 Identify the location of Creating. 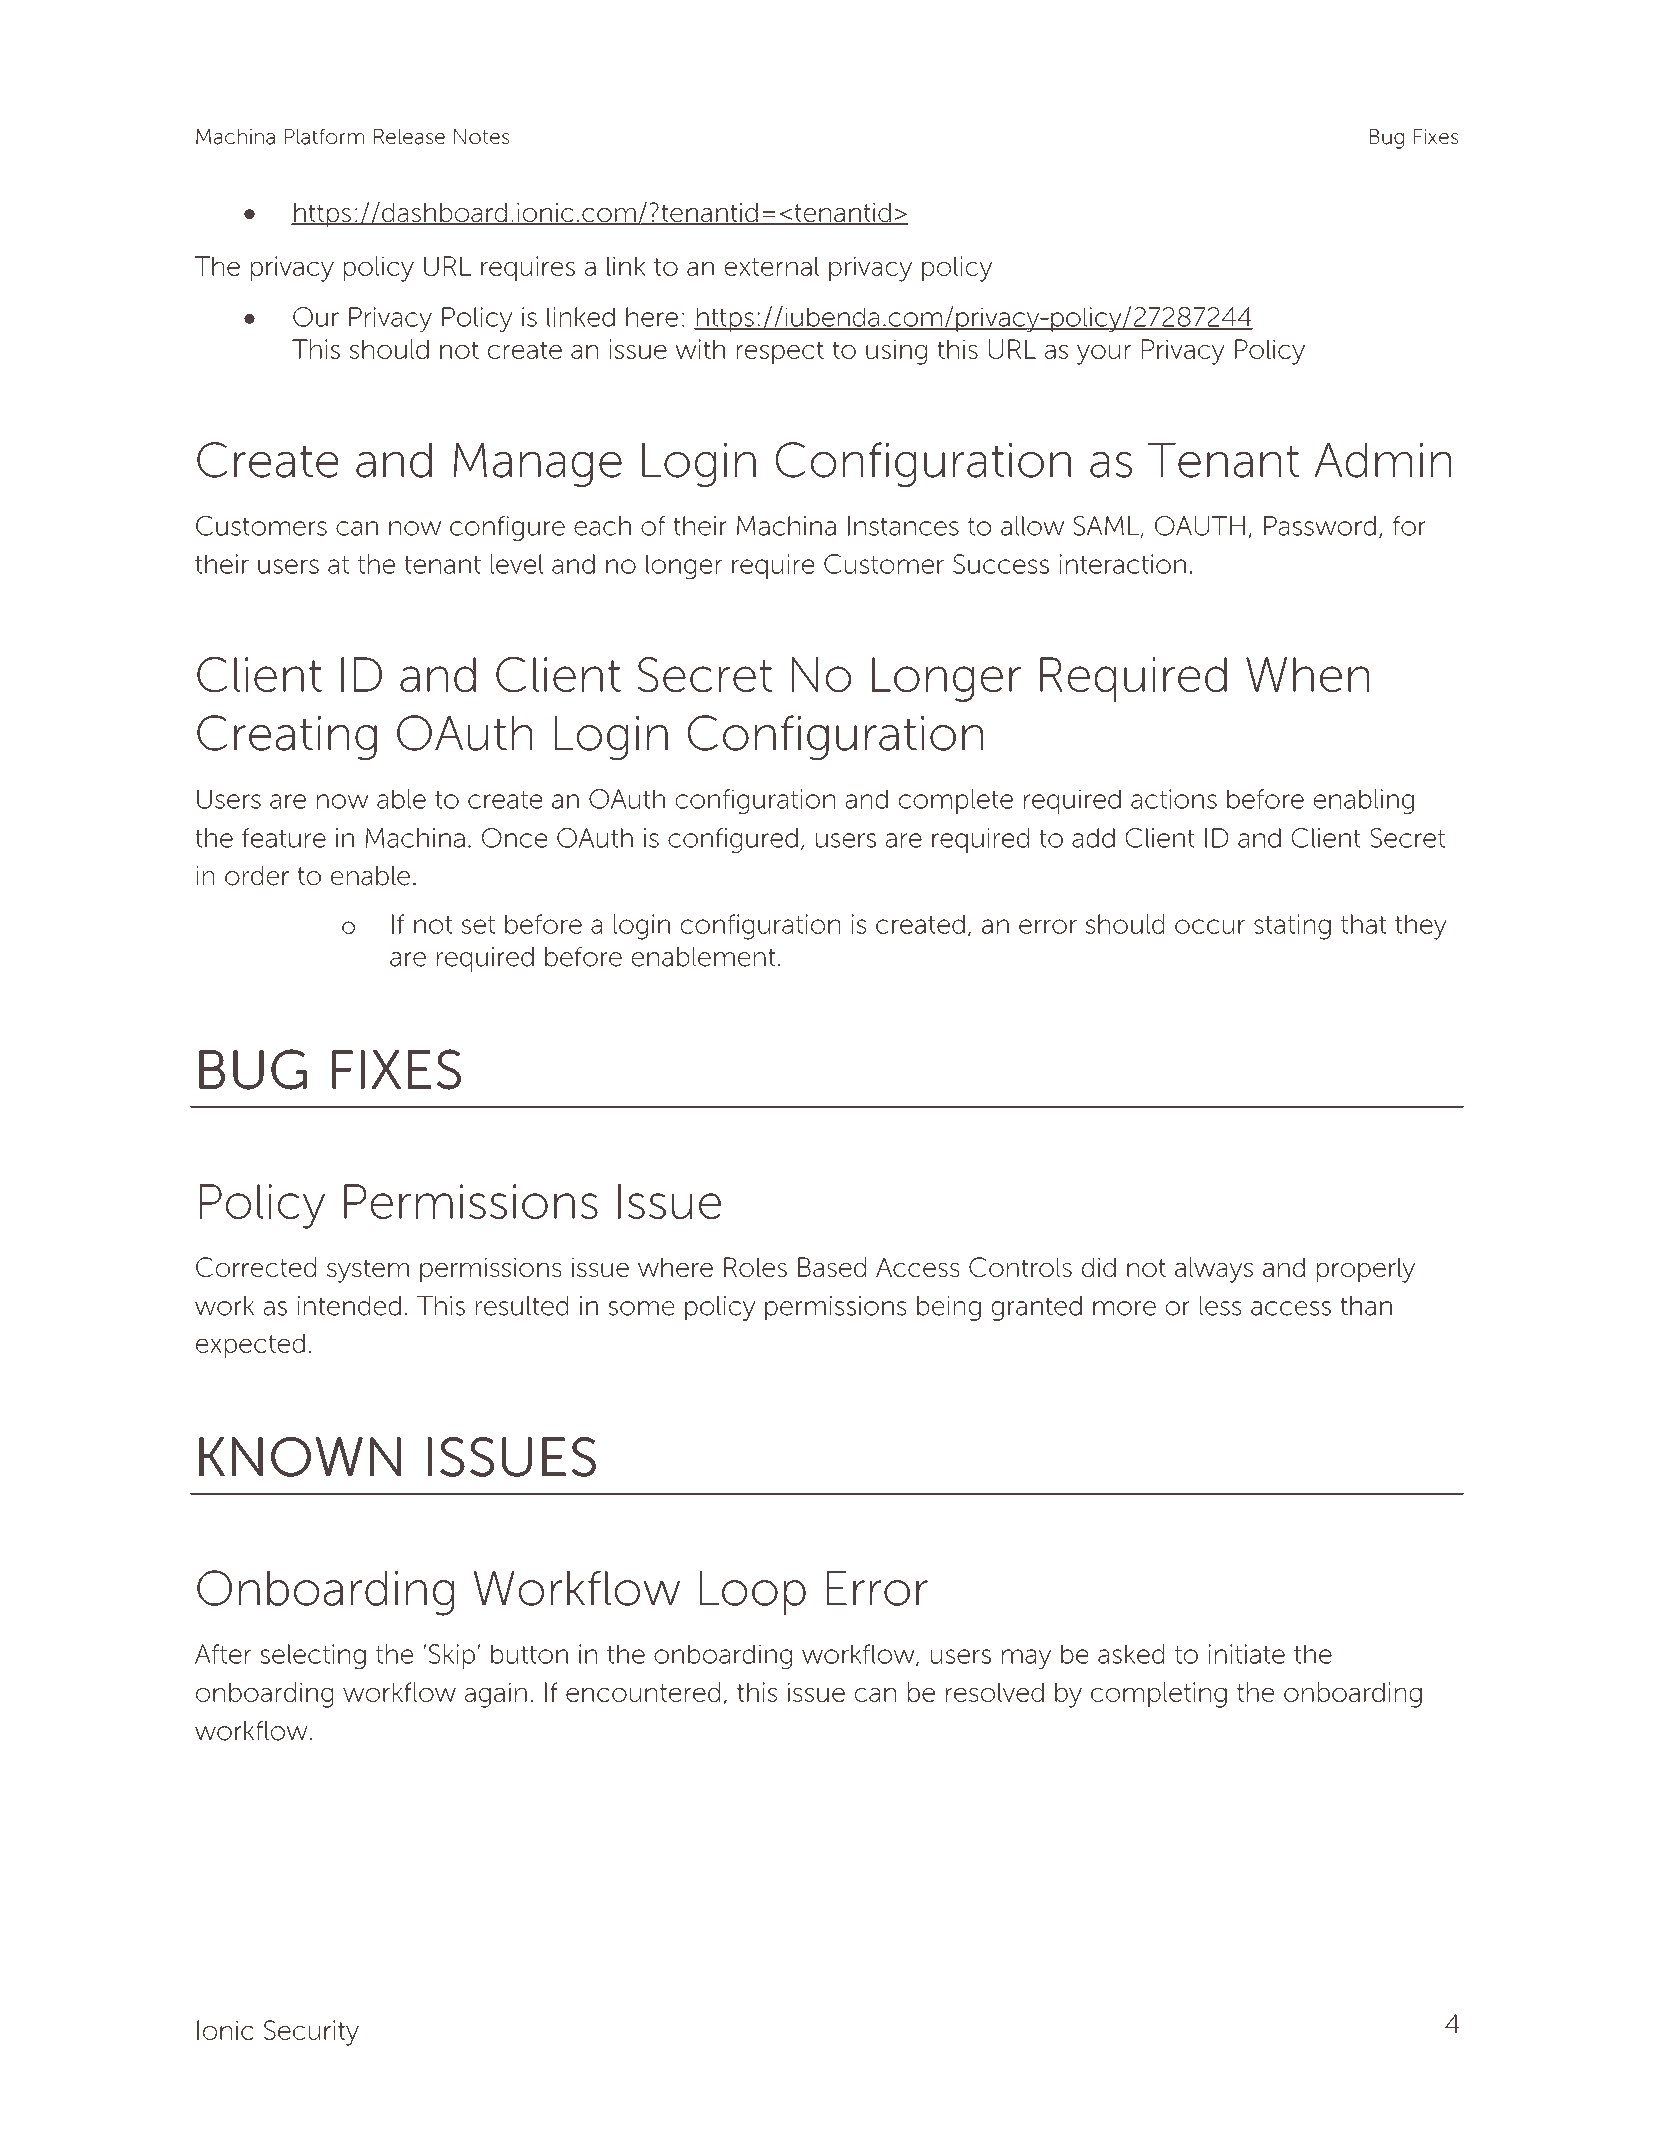
(287, 737).
